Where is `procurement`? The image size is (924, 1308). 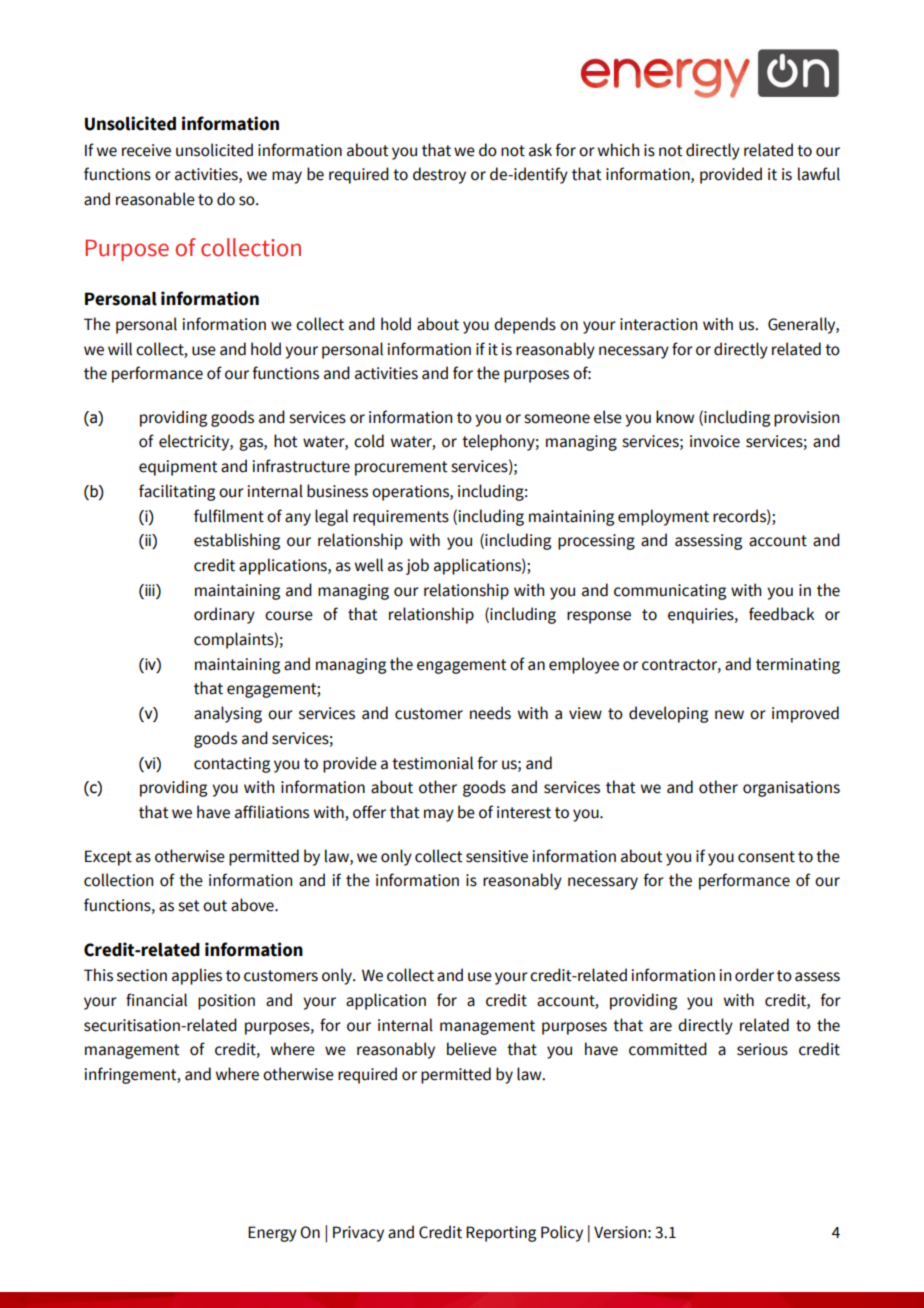
procurement is located at coordinates (401, 468).
